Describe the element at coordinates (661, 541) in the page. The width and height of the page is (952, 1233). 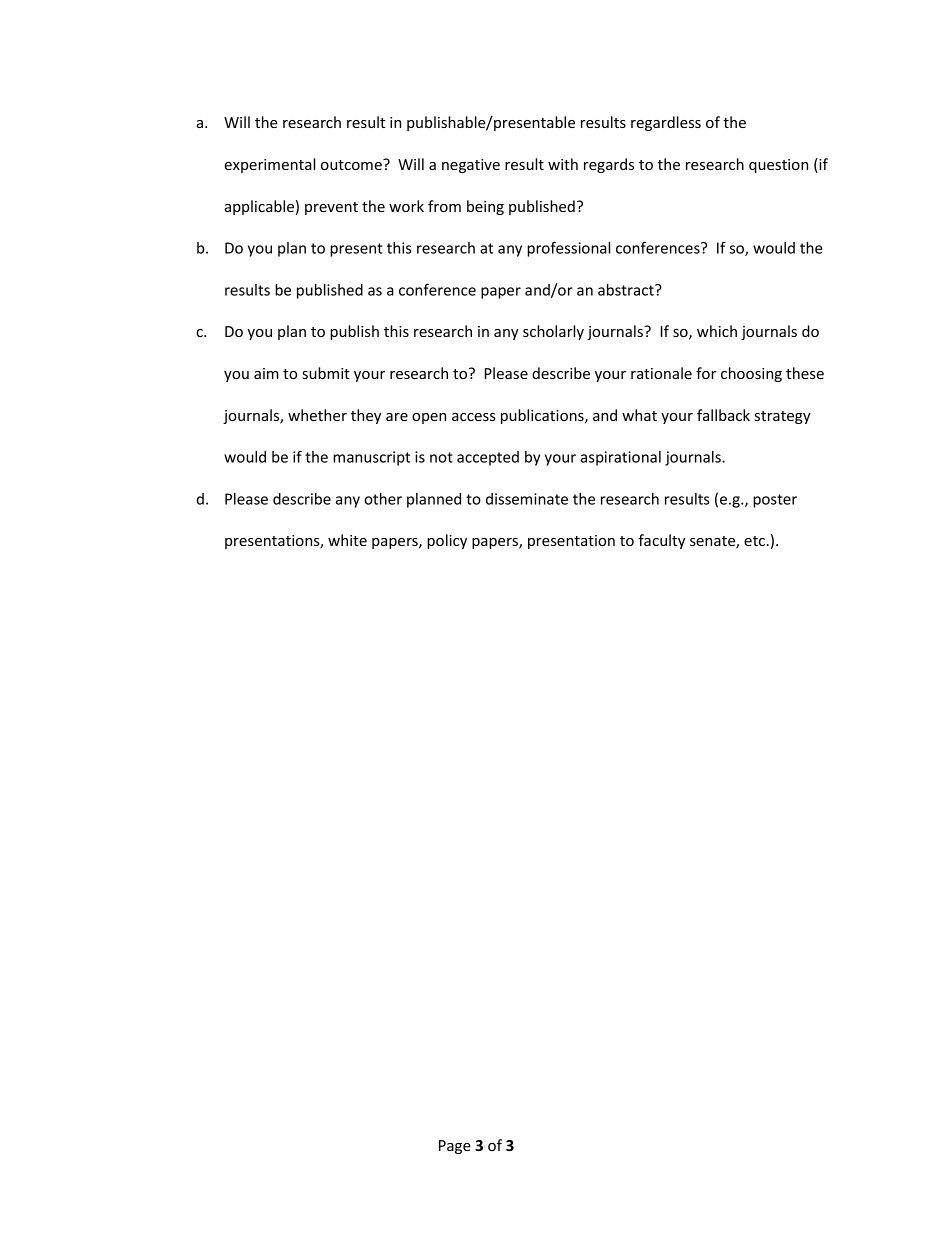
I see `faculty` at that location.
